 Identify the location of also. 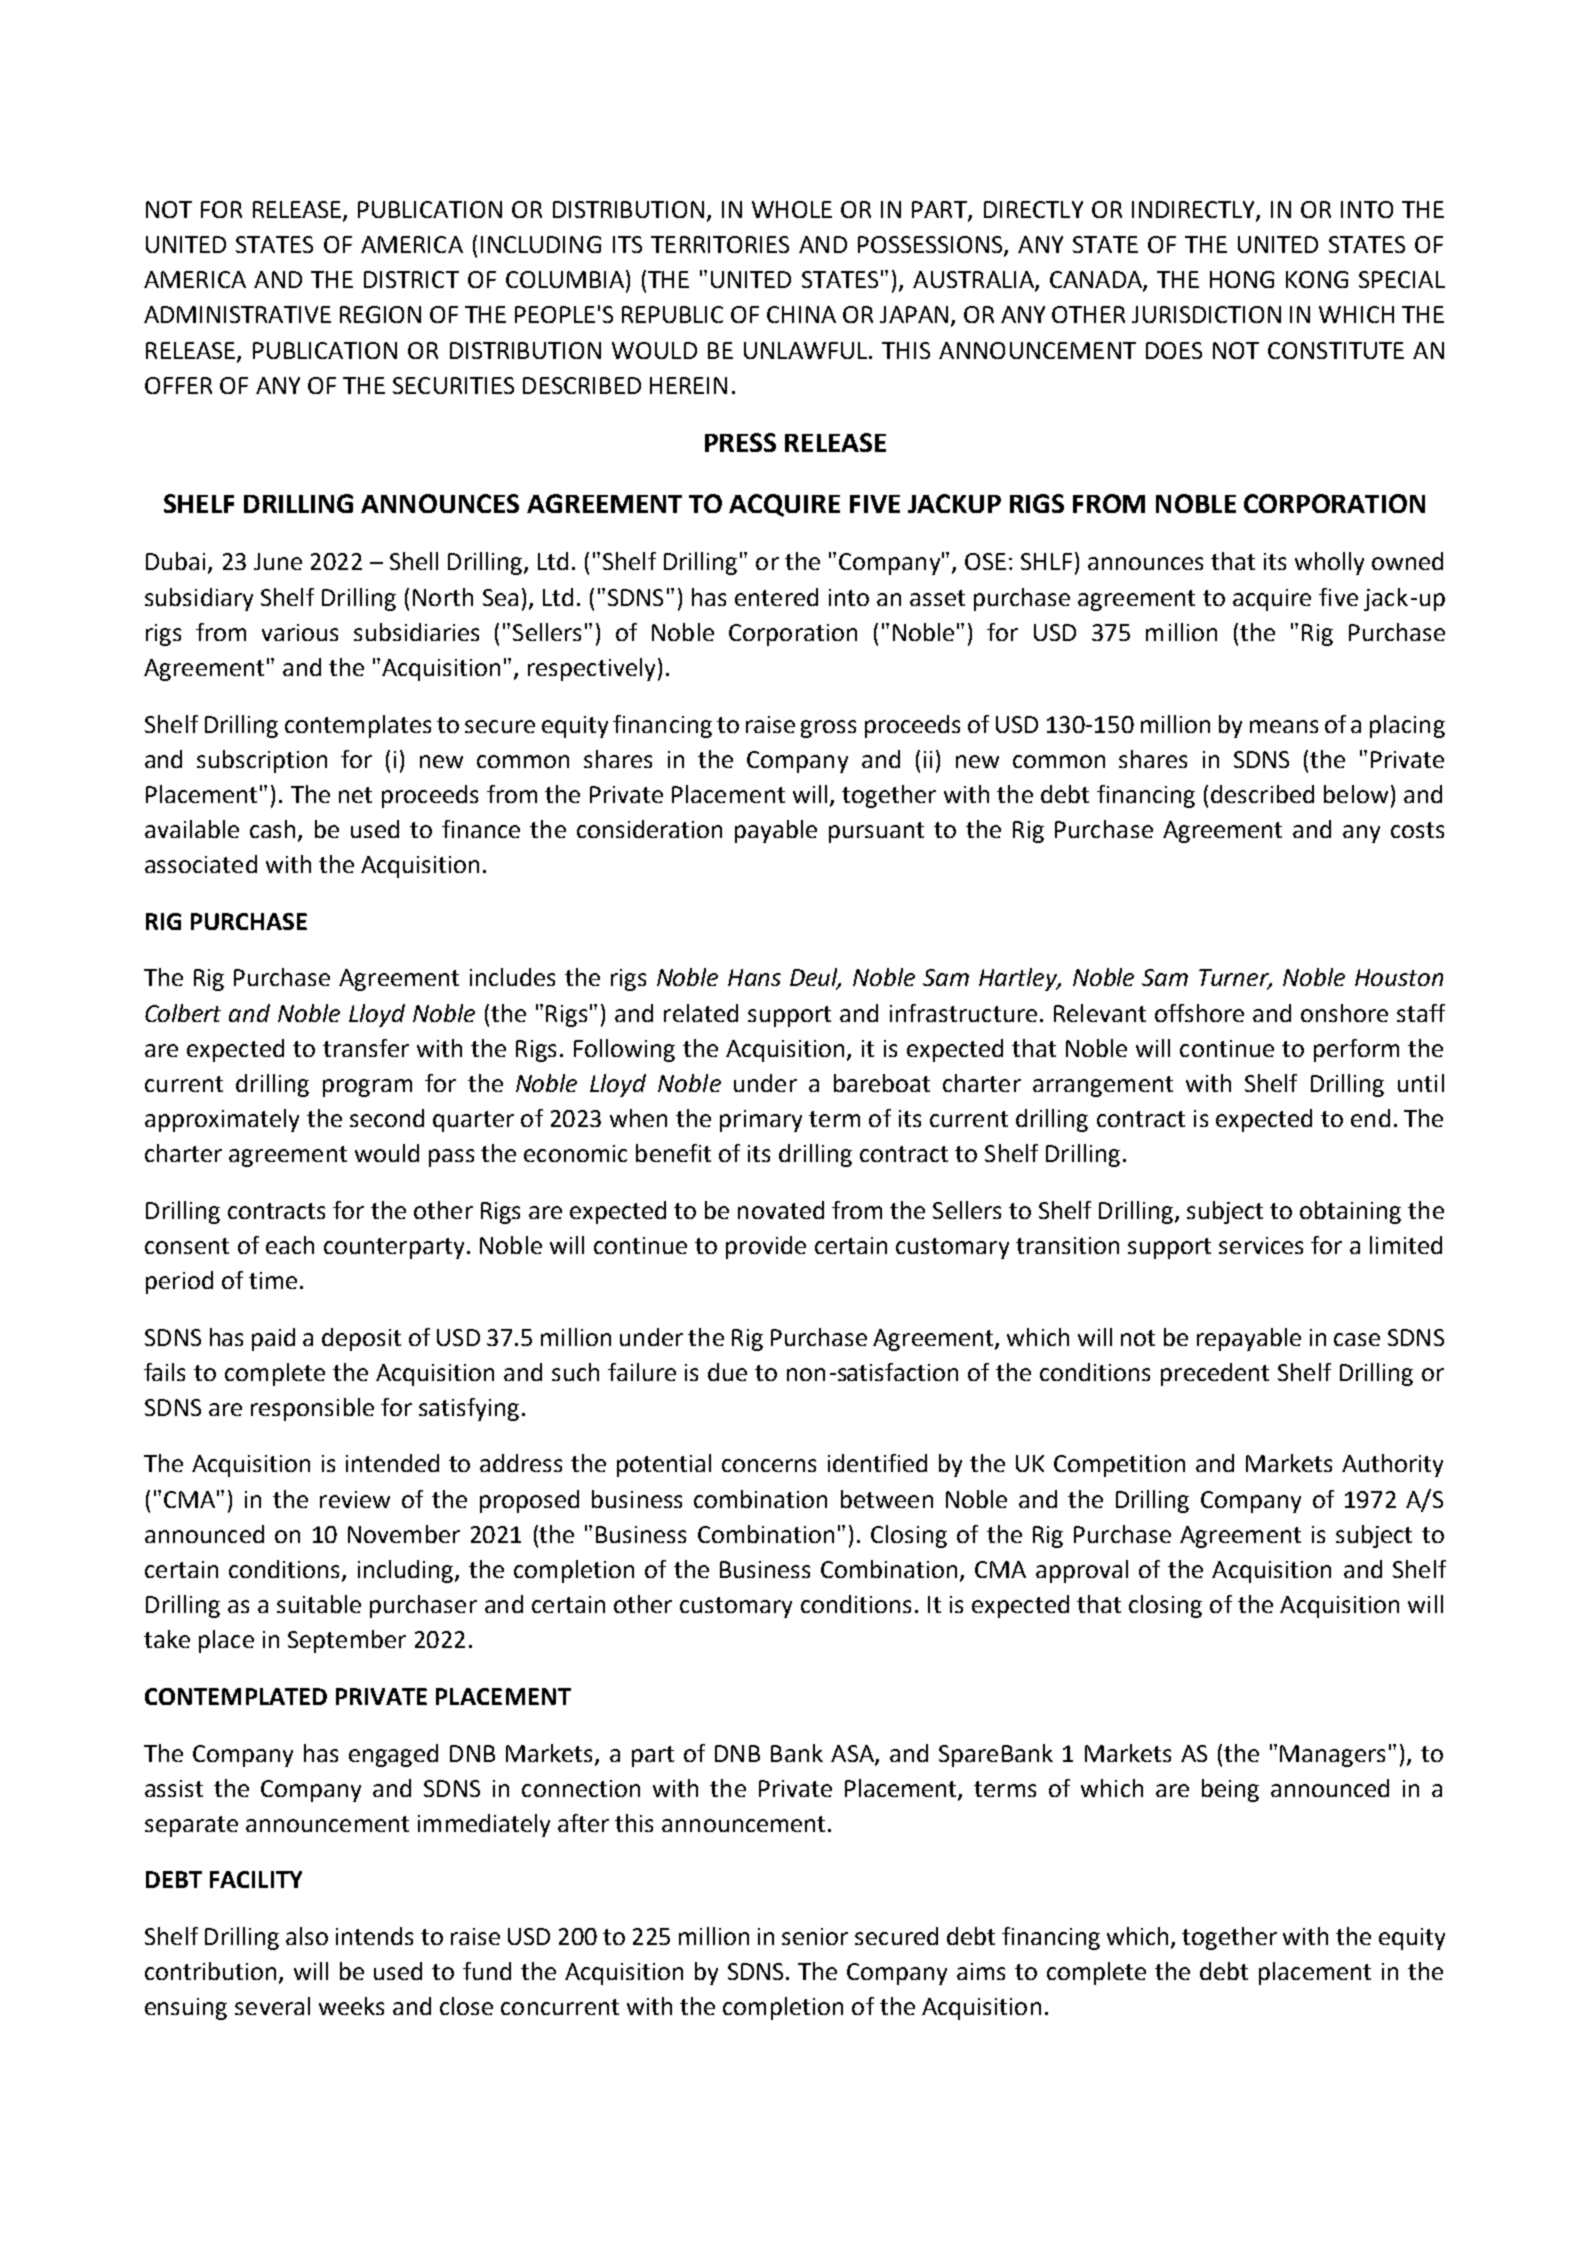
(307, 1936).
